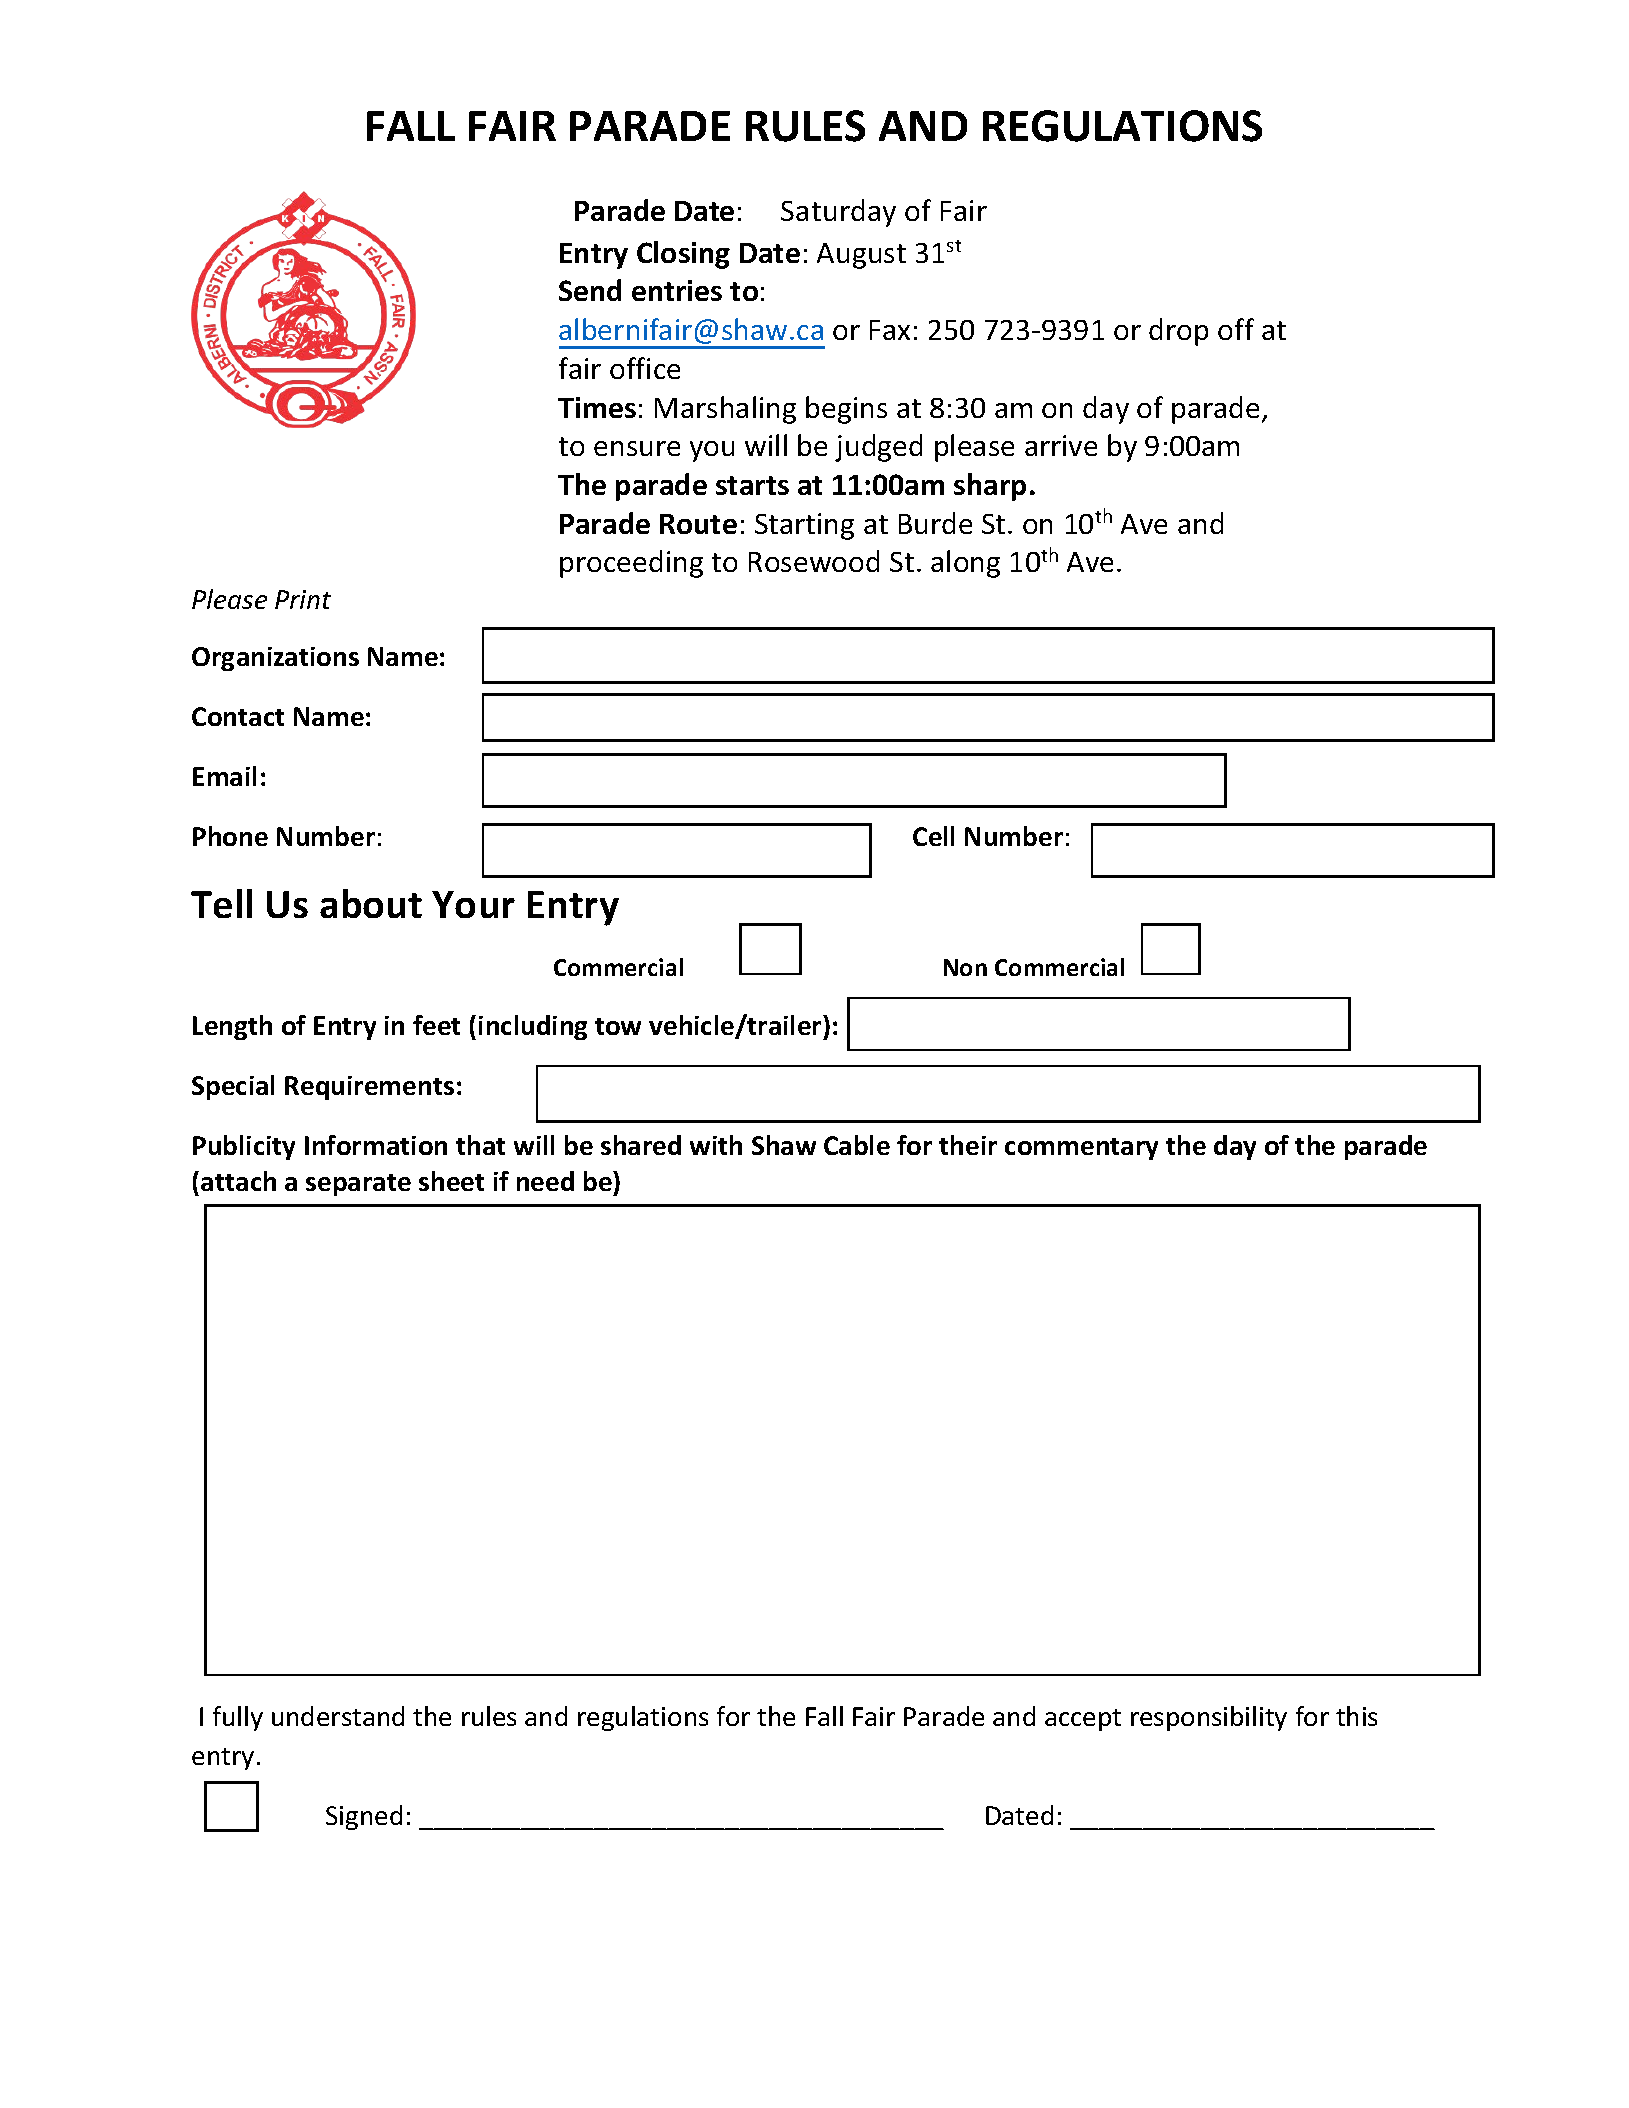 The image size is (1629, 2108). What do you see at coordinates (804, 526) in the page?
I see `Starting` at bounding box center [804, 526].
